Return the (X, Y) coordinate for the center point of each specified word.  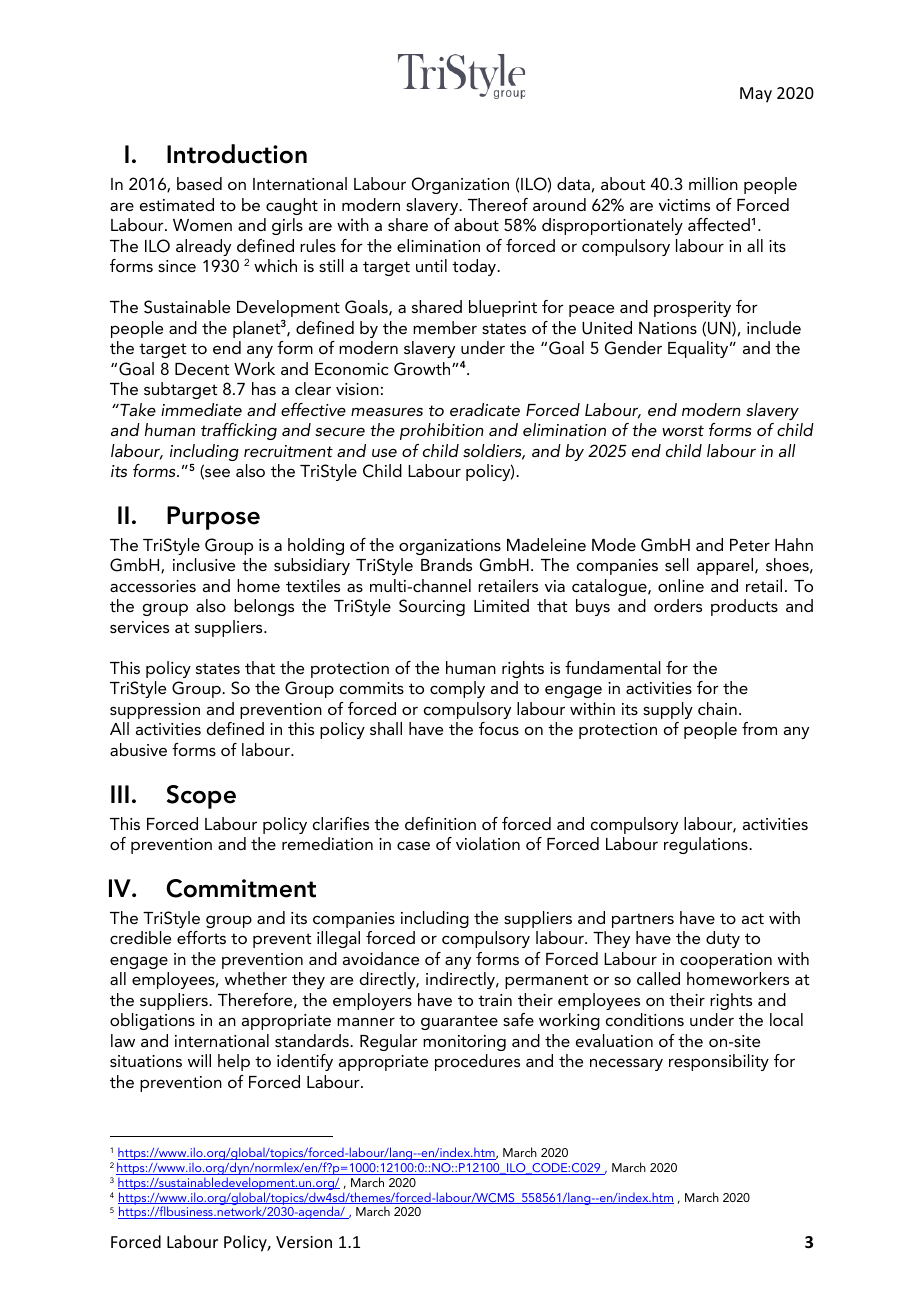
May (756, 95)
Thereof (498, 204)
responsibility (719, 1062)
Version (304, 1242)
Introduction (237, 154)
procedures (477, 1062)
